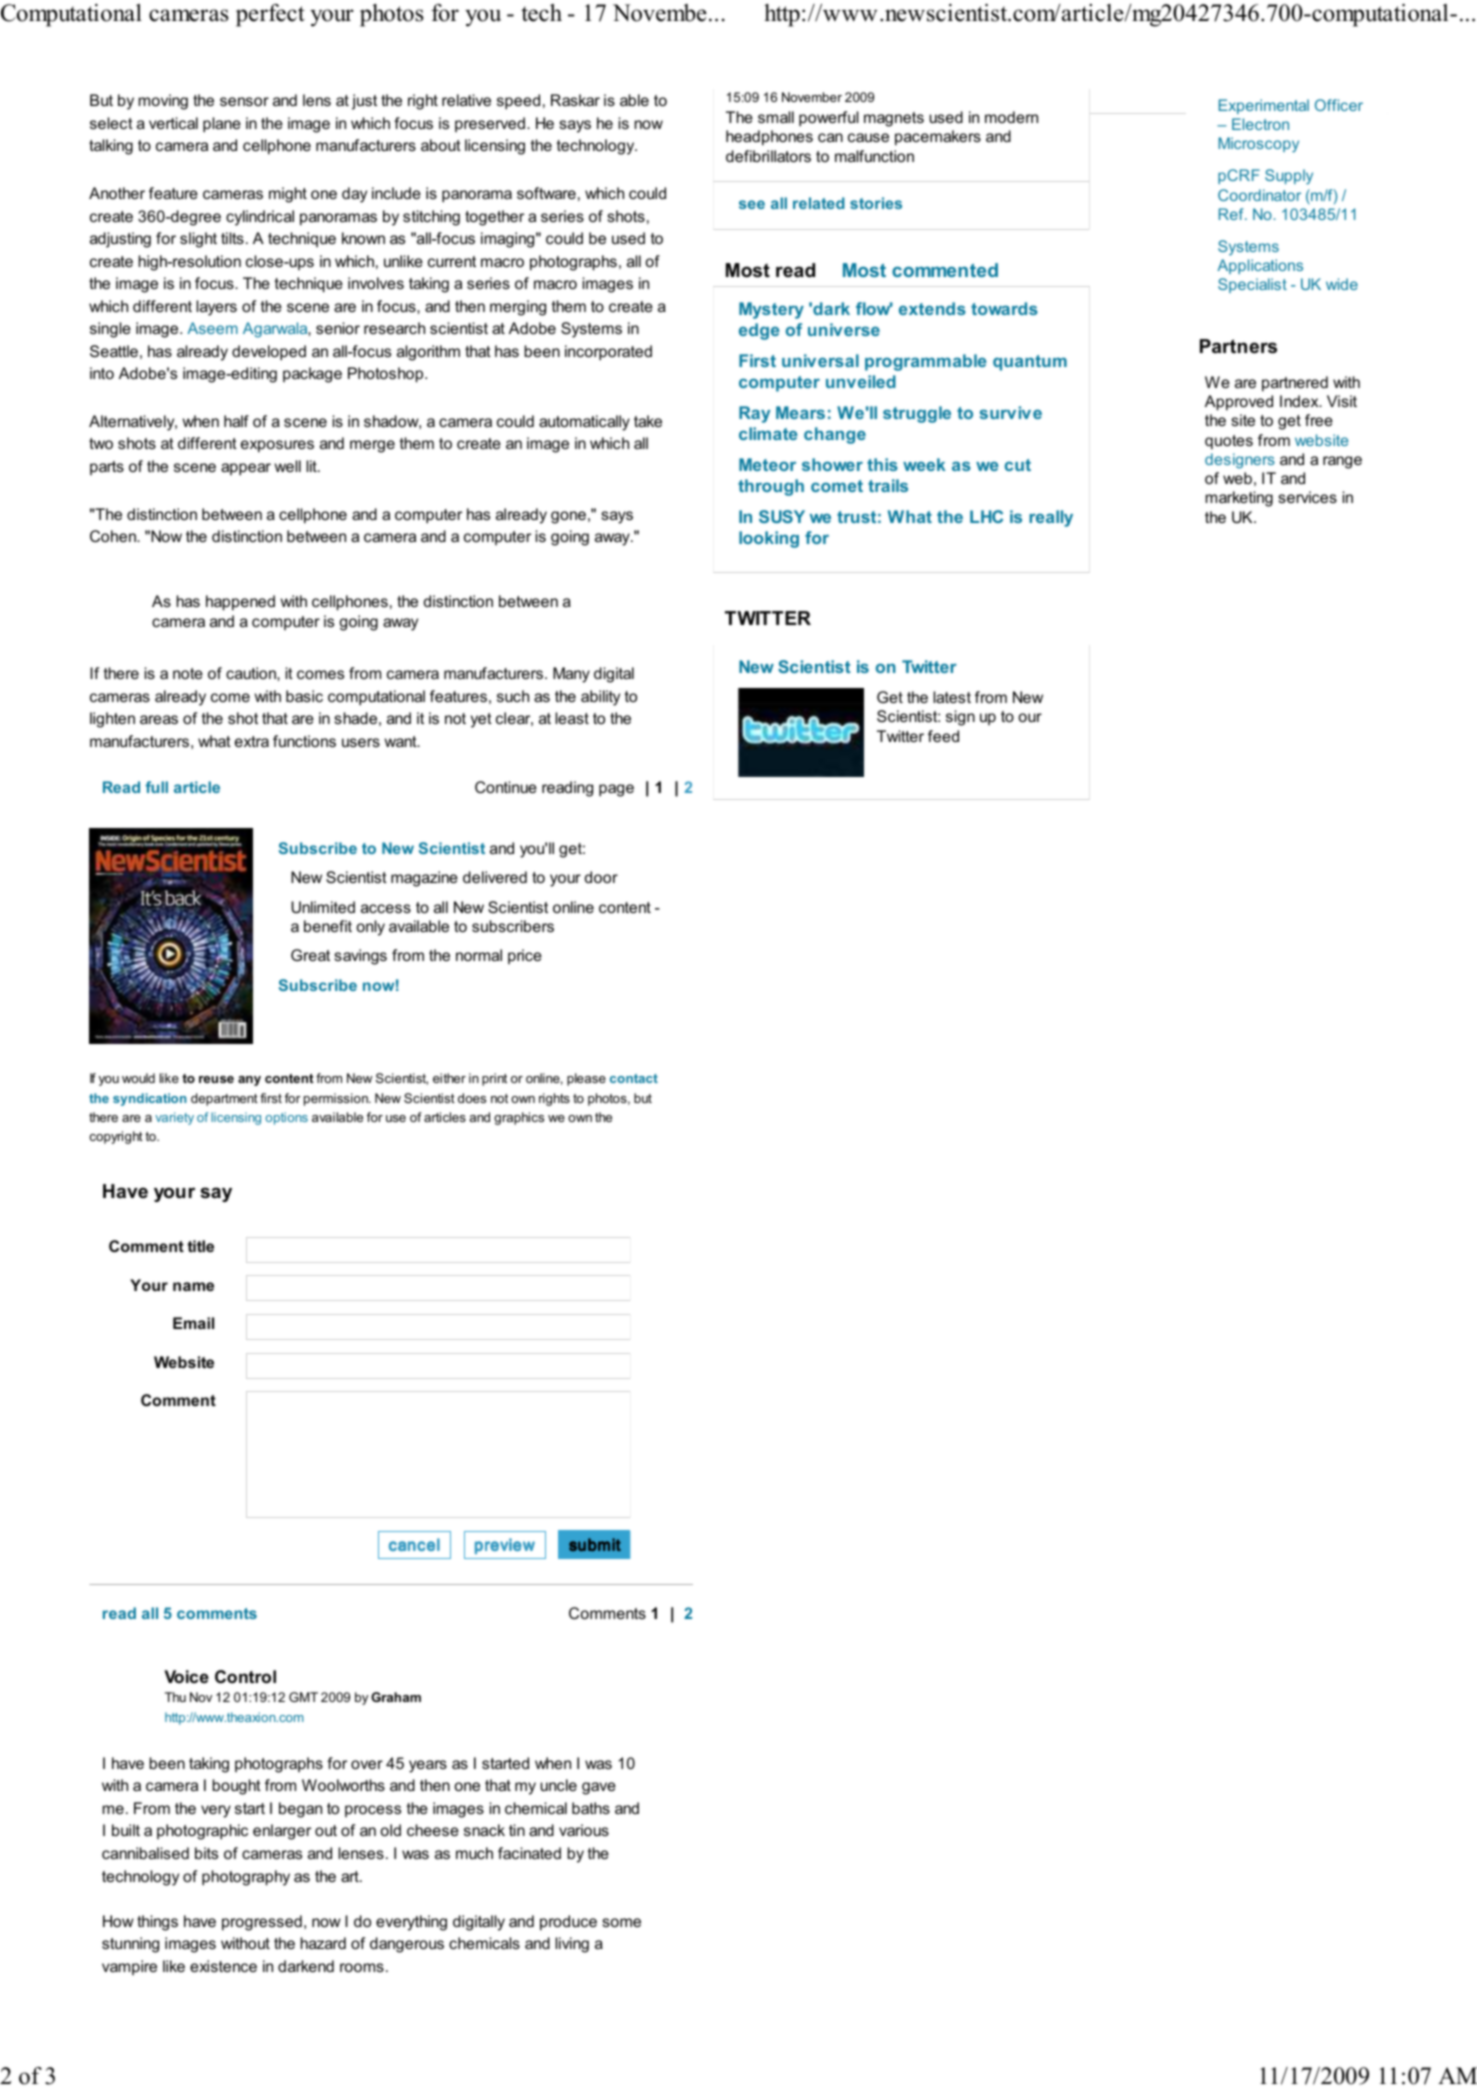  What do you see at coordinates (244, 101) in the screenshot?
I see `sensor` at bounding box center [244, 101].
